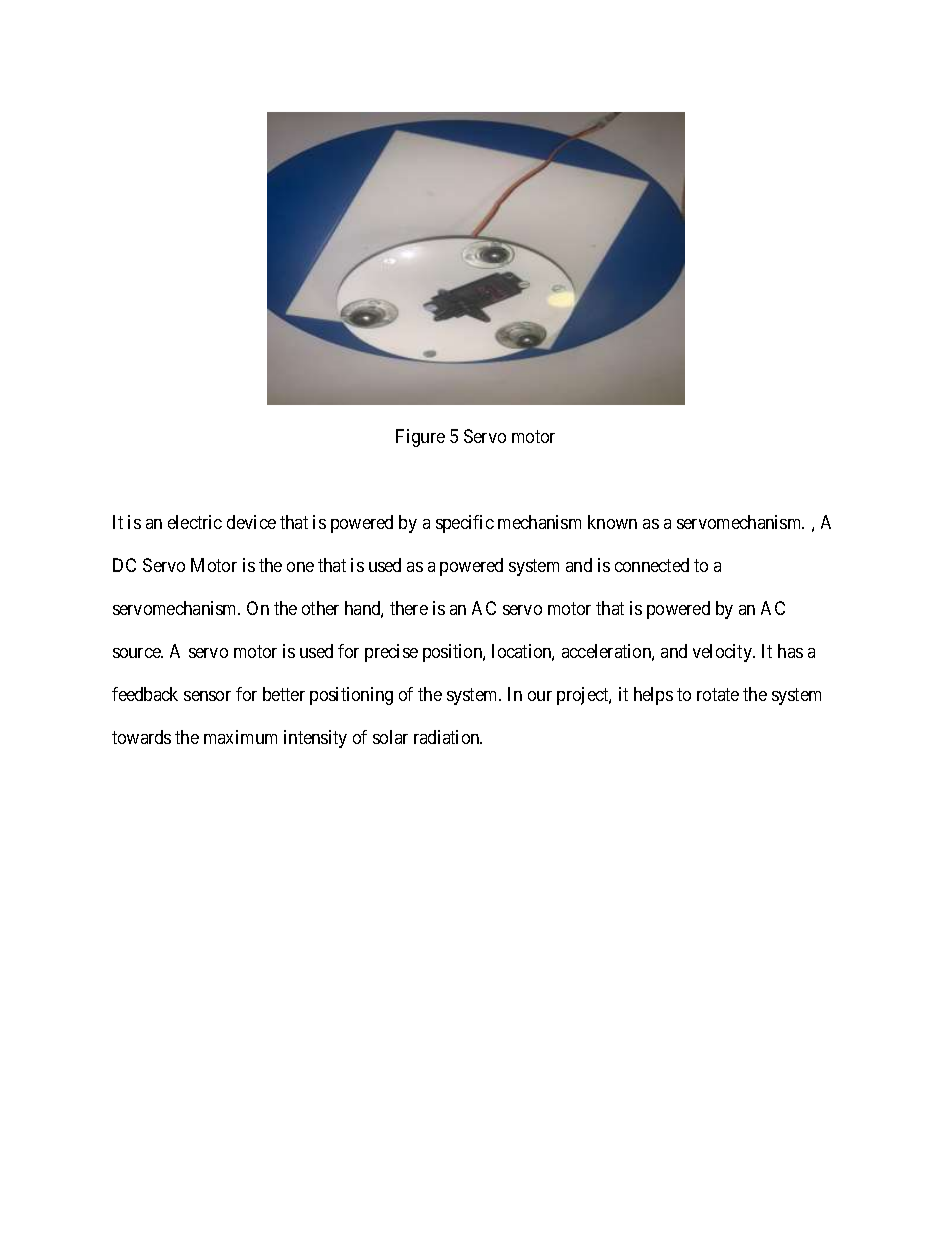 This document has height=1233, width=952. I want to click on electric, so click(195, 522).
